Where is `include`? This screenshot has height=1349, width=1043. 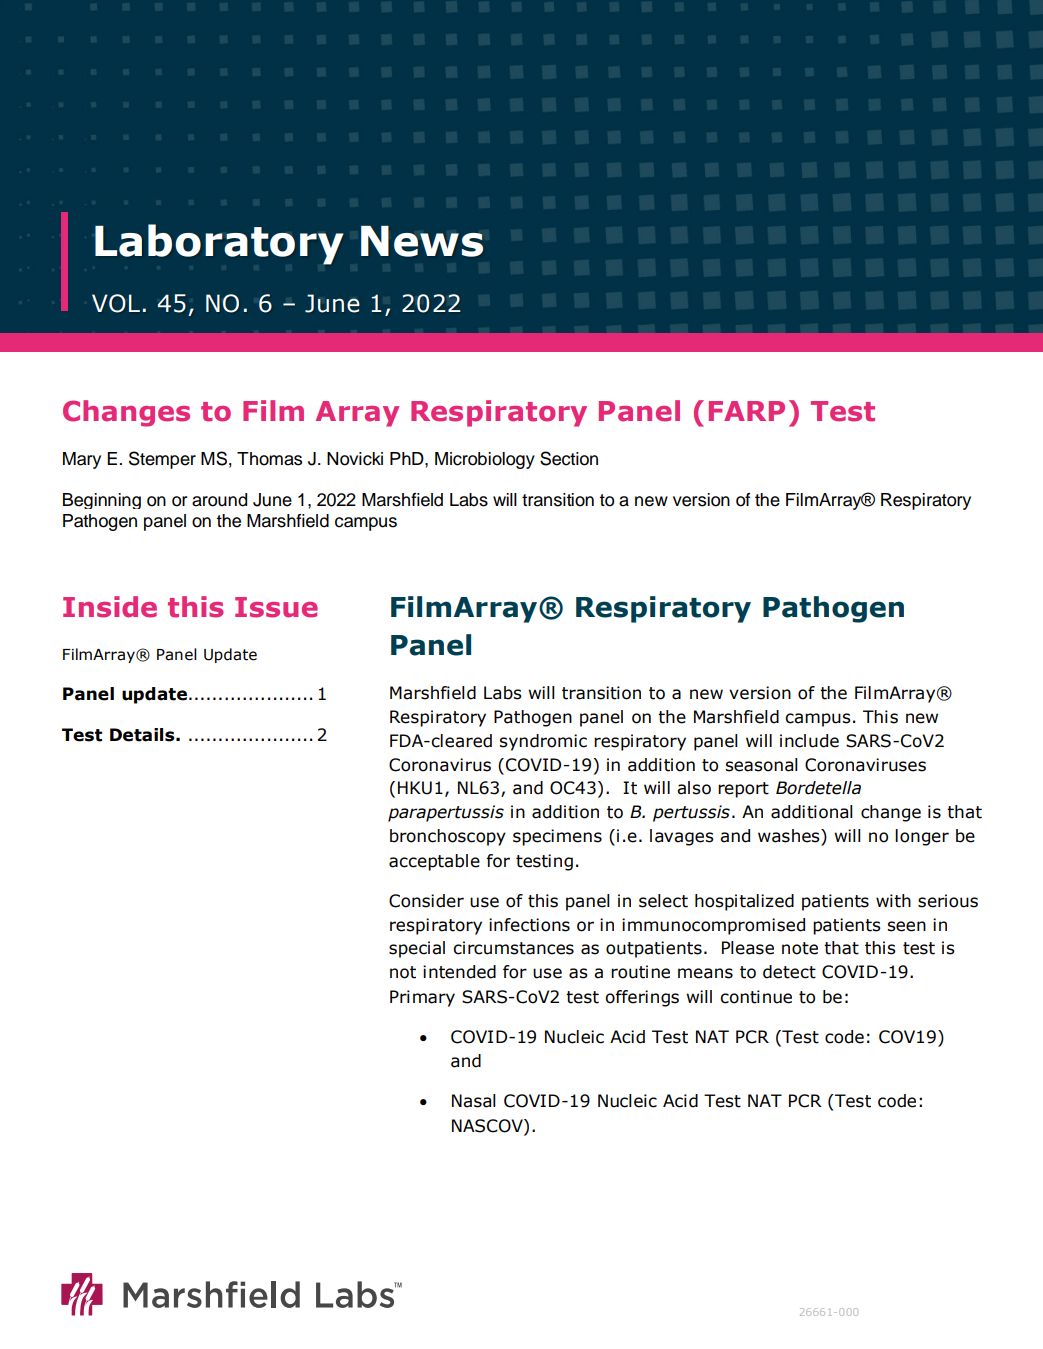
include is located at coordinates (809, 741).
